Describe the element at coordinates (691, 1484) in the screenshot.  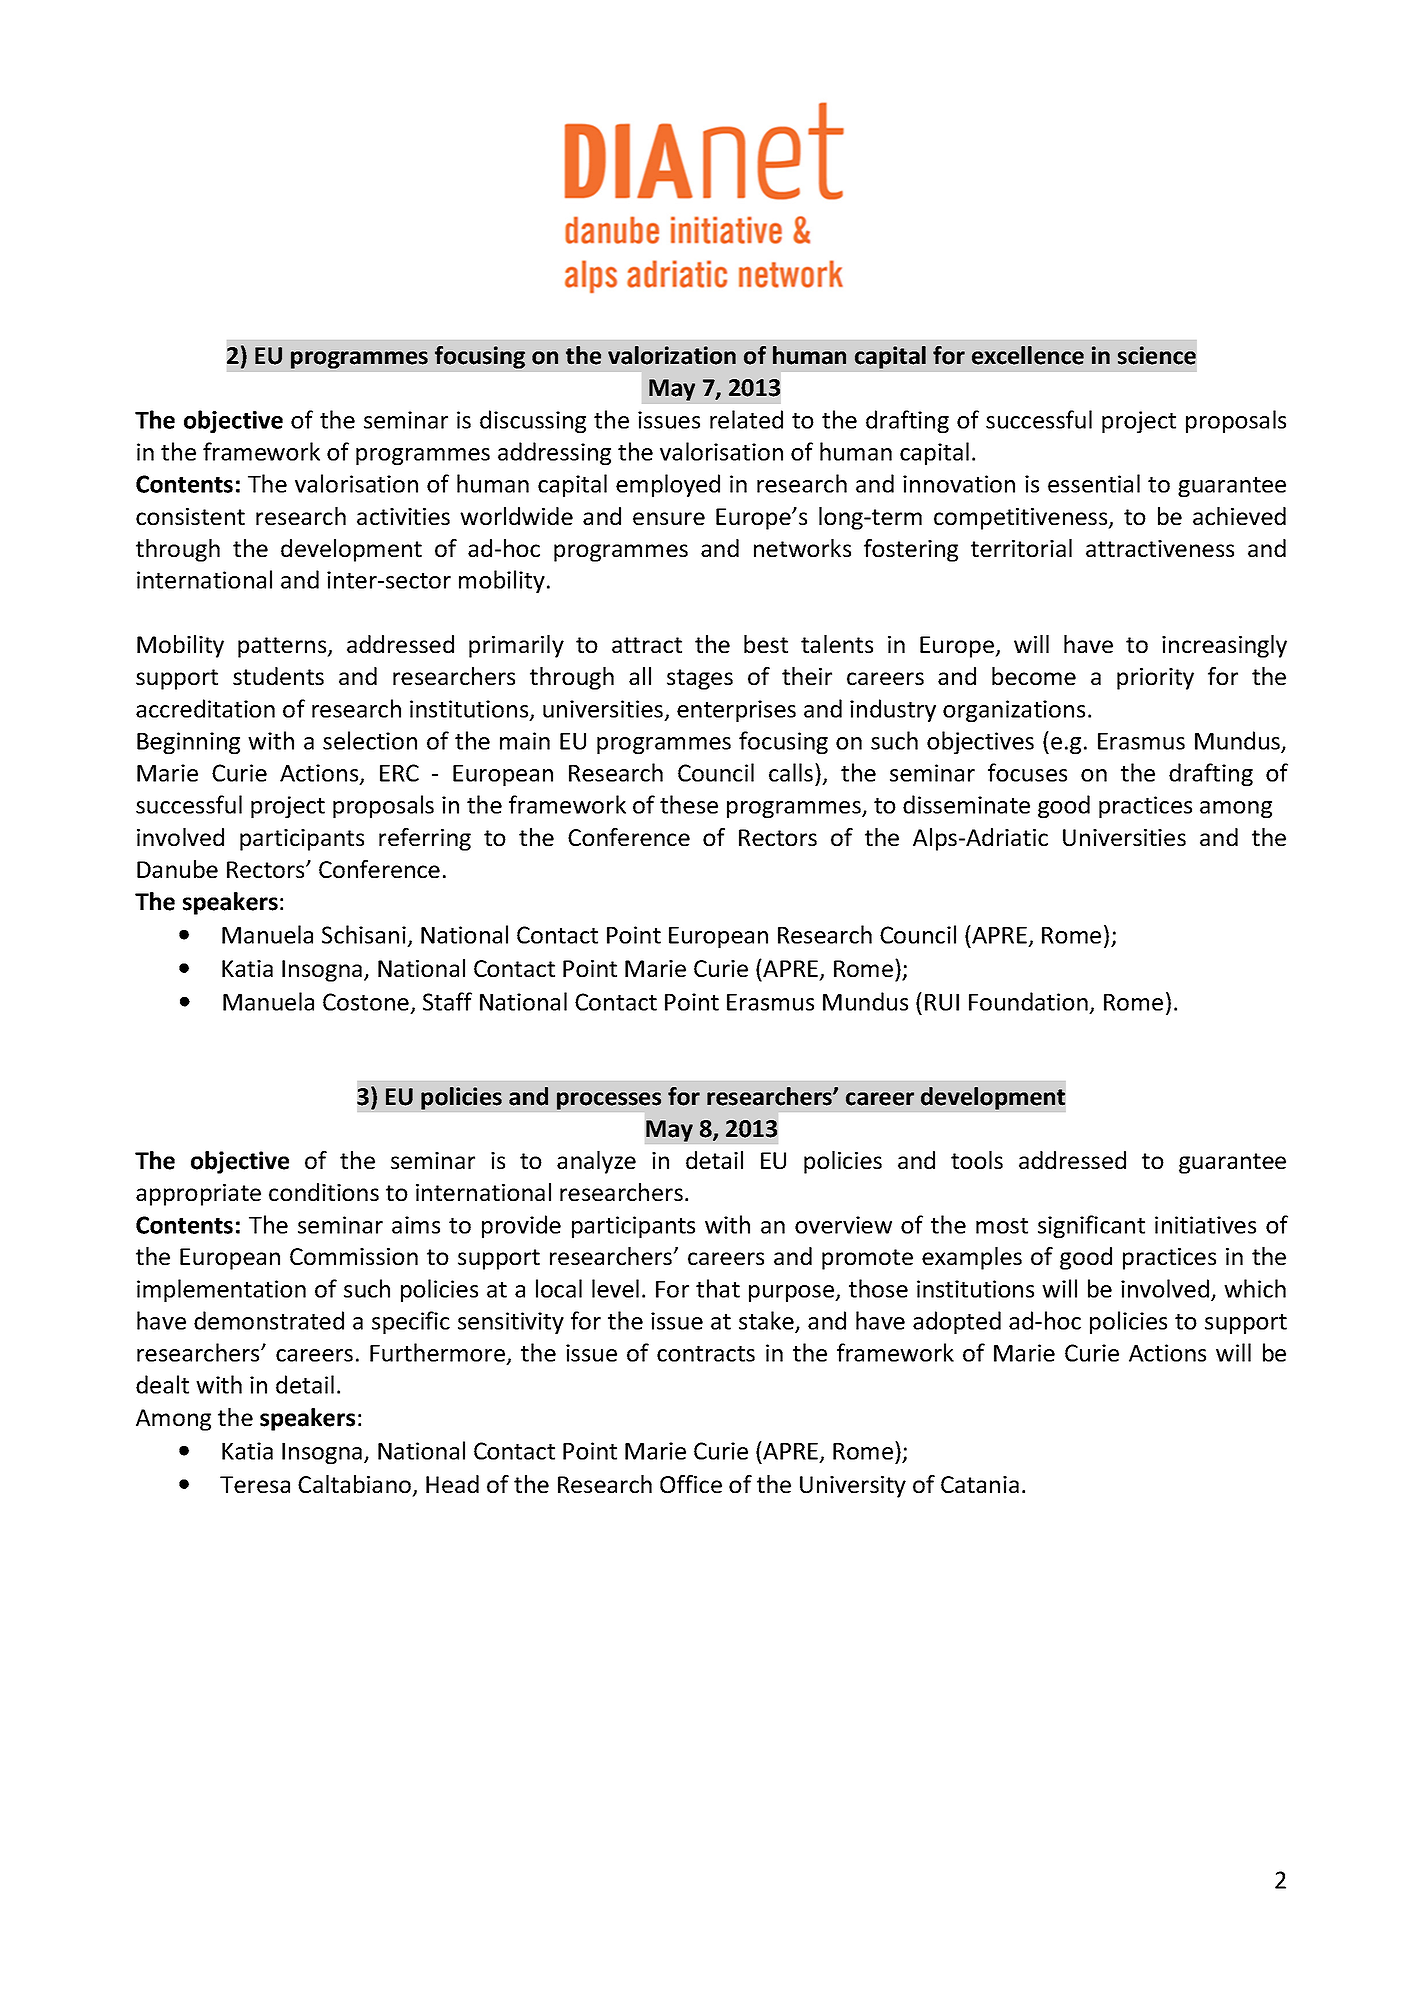
I see `Office` at that location.
